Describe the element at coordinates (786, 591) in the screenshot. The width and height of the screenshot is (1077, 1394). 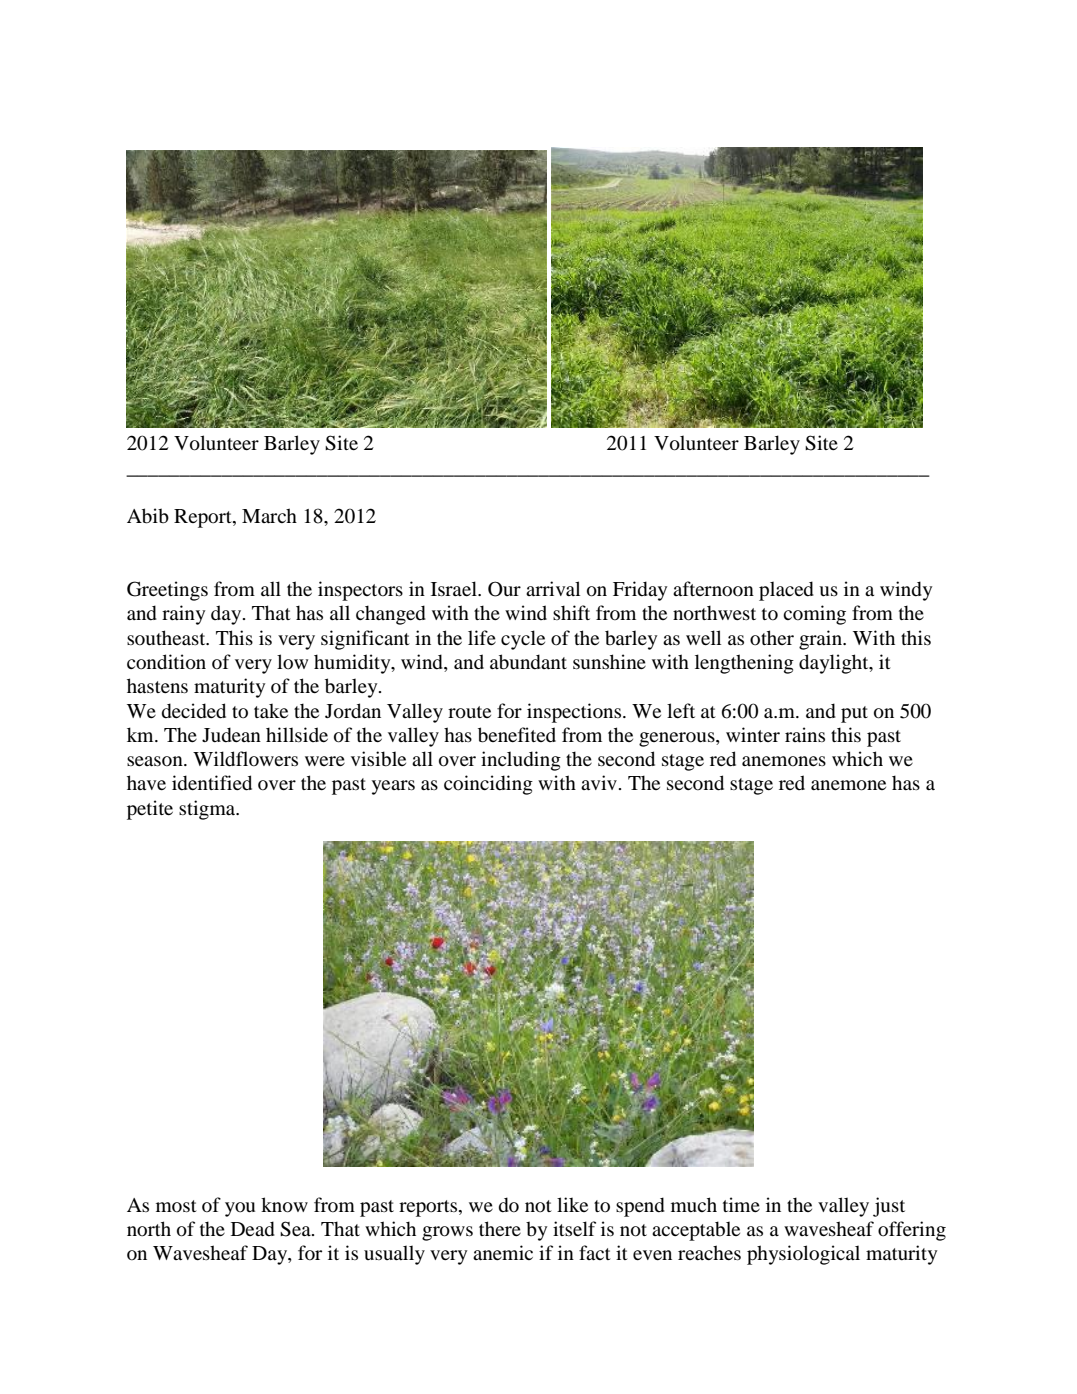
I see `placed` at that location.
